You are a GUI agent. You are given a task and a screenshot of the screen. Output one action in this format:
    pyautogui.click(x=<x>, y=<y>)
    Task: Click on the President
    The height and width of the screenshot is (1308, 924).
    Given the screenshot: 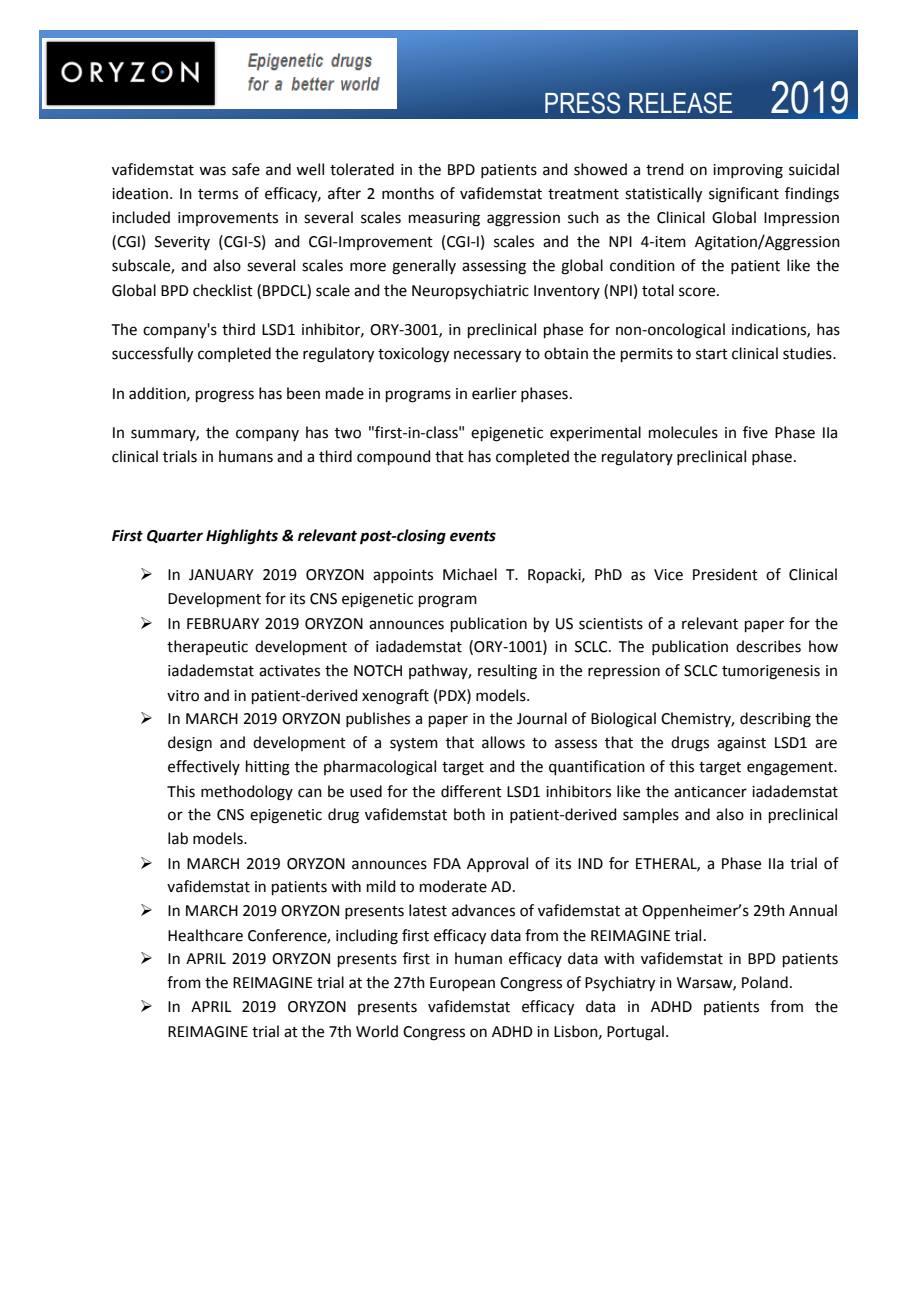 What is the action you would take?
    pyautogui.click(x=725, y=574)
